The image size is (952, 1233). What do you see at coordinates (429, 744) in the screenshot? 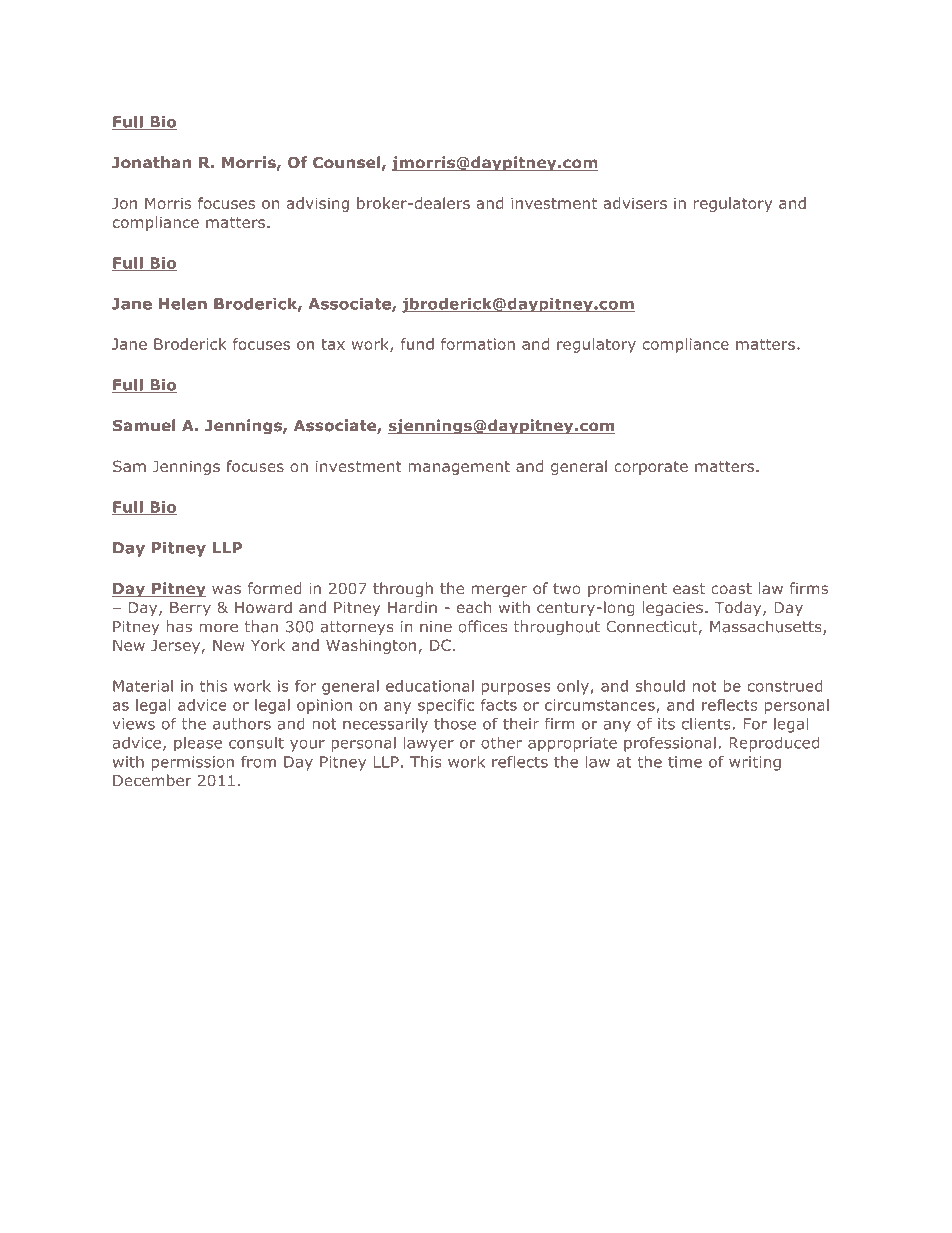
I see `lawyer` at bounding box center [429, 744].
